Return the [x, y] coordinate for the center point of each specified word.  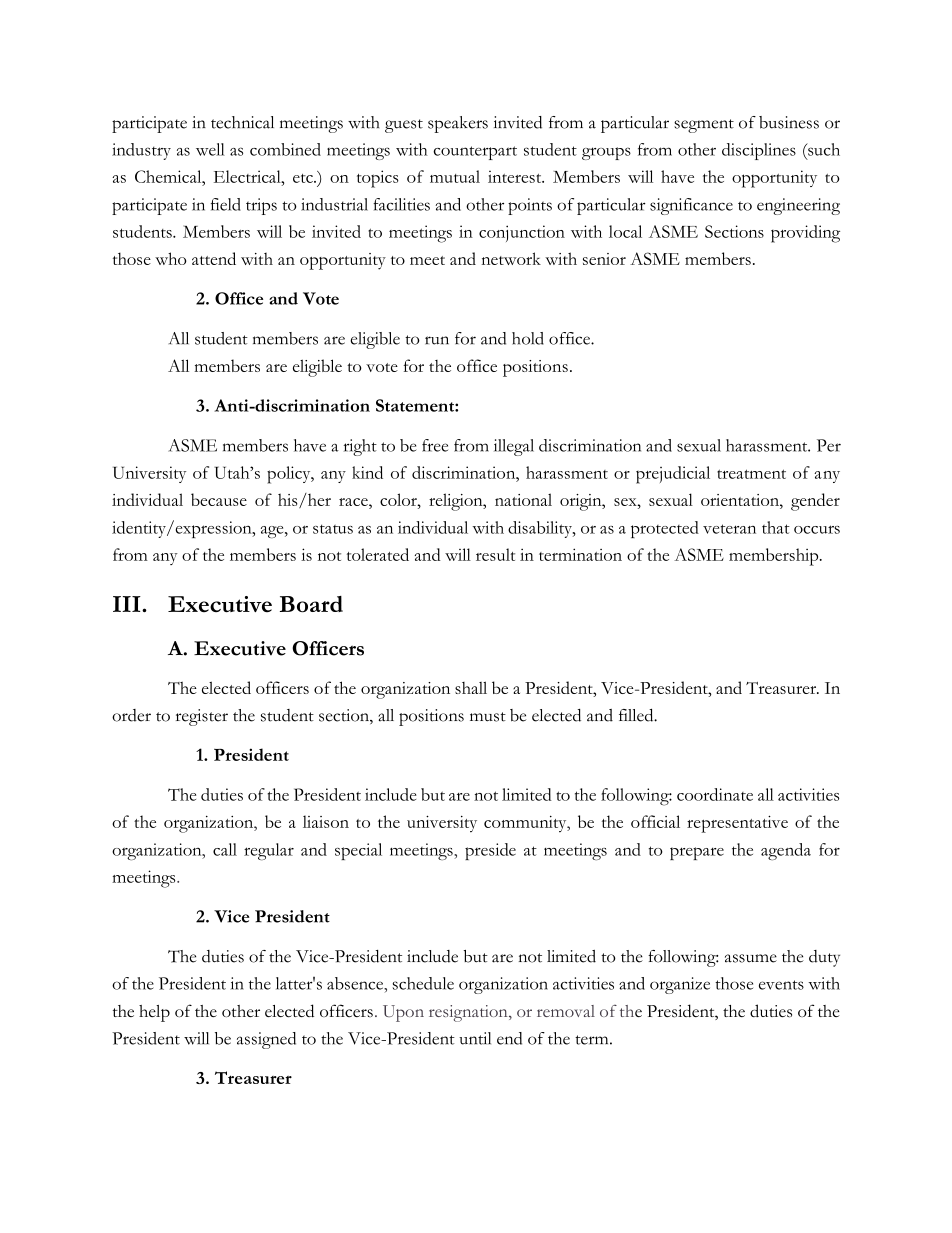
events [781, 985]
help [154, 1013]
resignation [469, 1013]
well [210, 149]
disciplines [759, 151]
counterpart [475, 153]
